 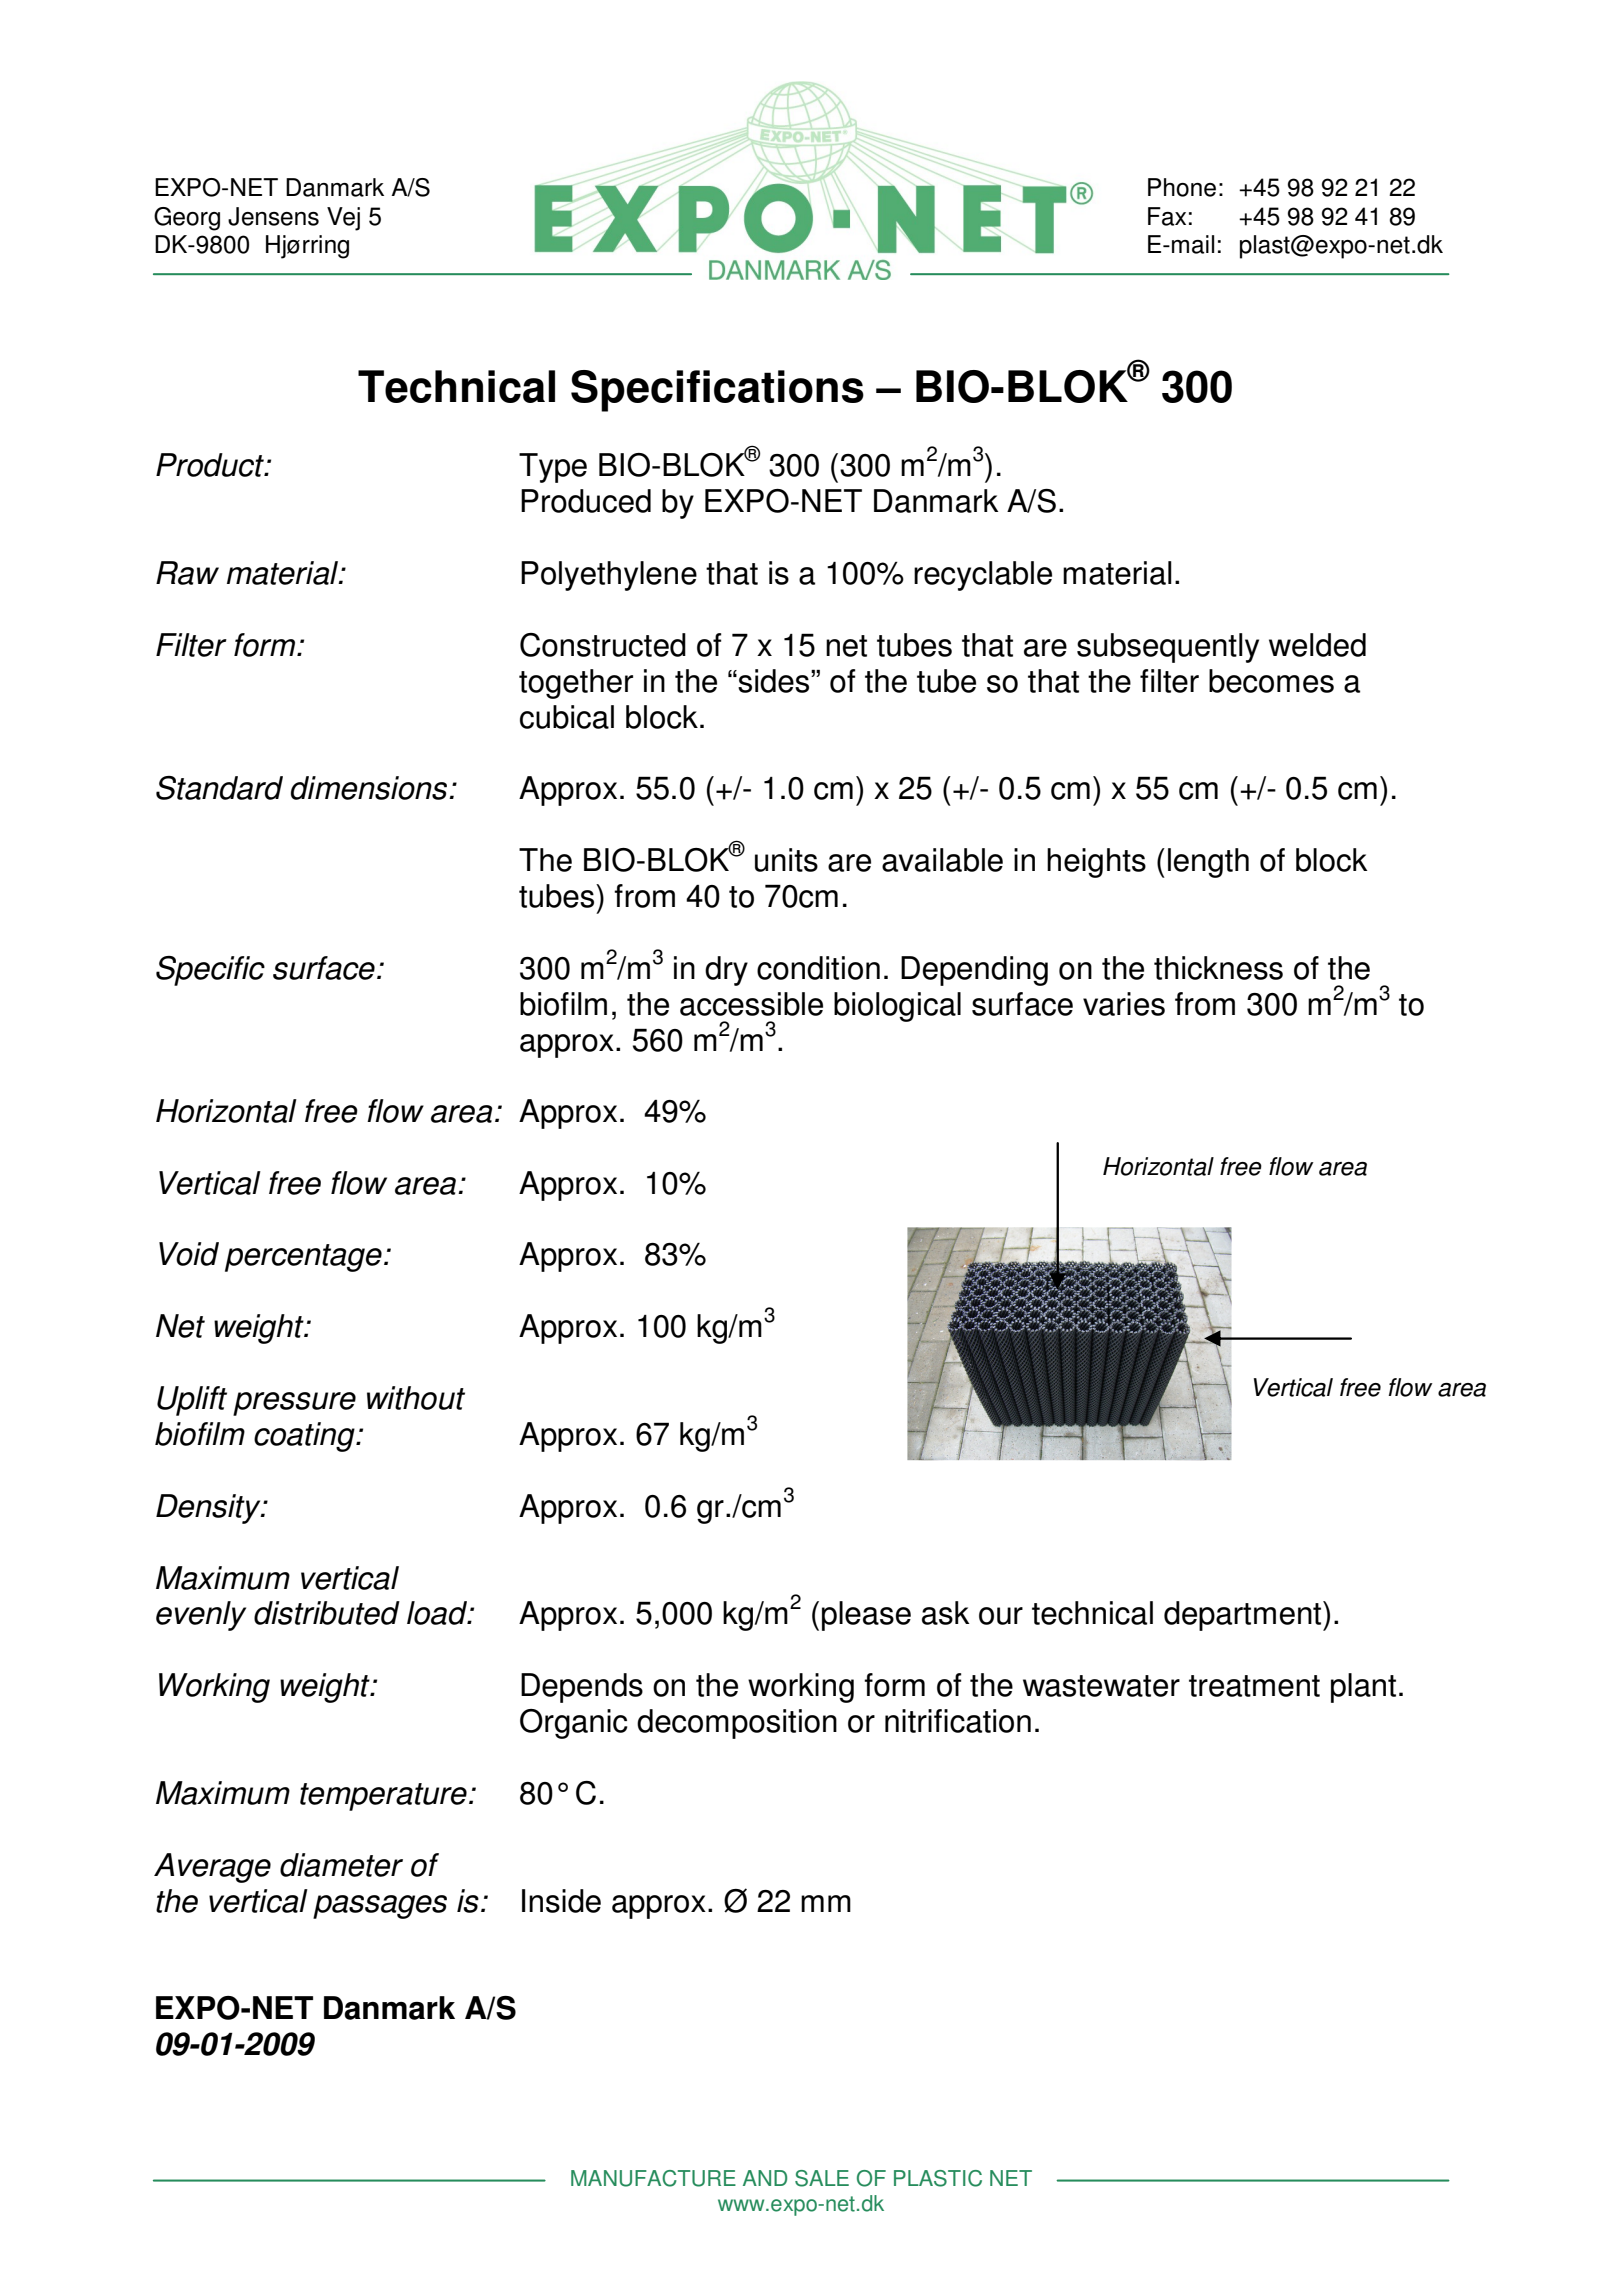 What do you see at coordinates (774, 681) in the screenshot?
I see `sides` at bounding box center [774, 681].
